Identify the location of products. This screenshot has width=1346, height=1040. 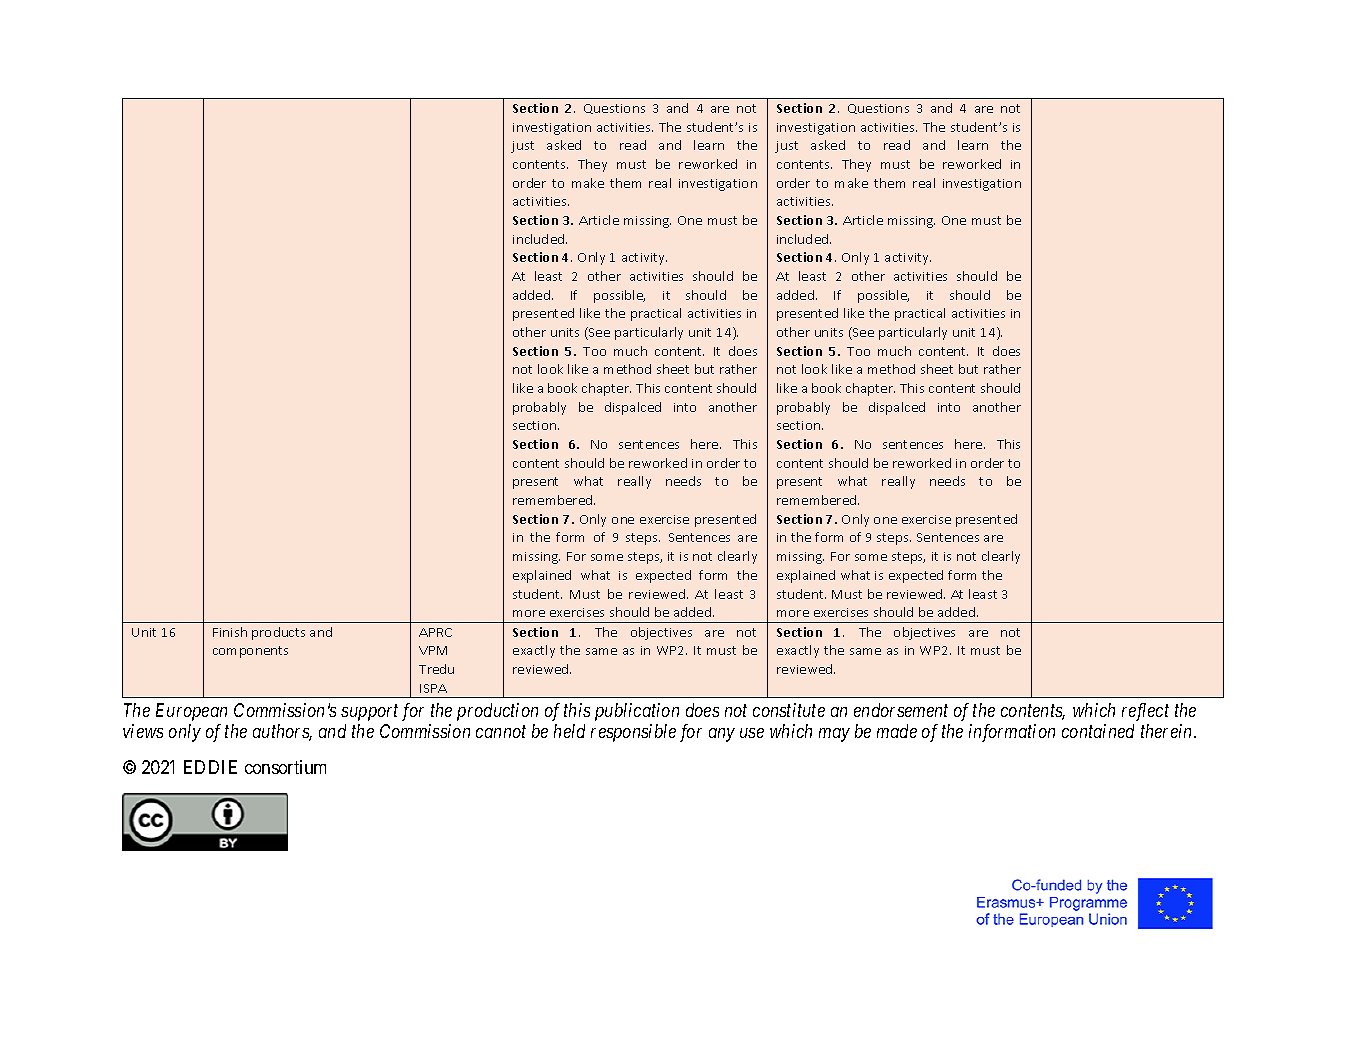
(278, 633).
